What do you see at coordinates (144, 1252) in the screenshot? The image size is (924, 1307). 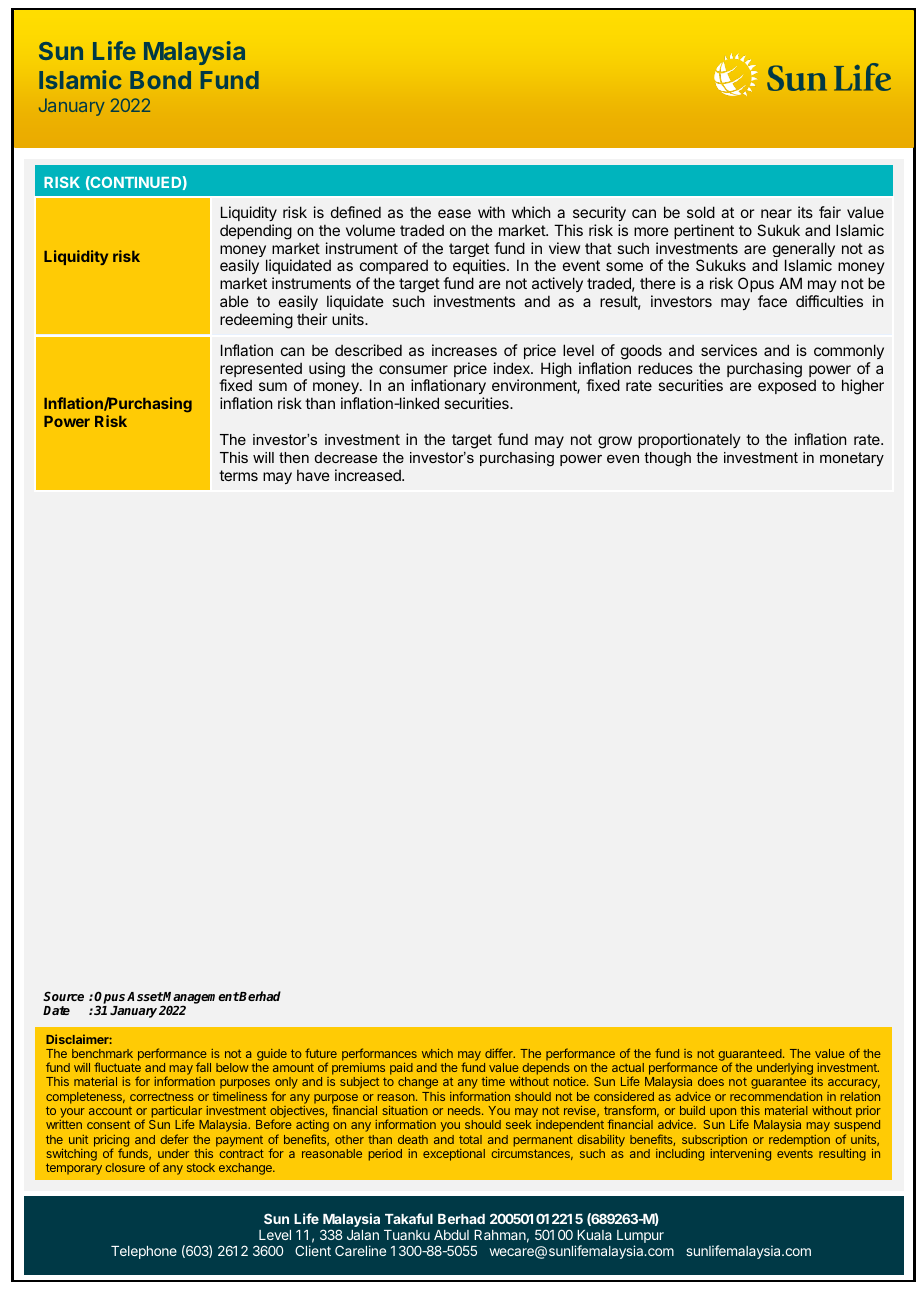 I see `Telephone` at bounding box center [144, 1252].
